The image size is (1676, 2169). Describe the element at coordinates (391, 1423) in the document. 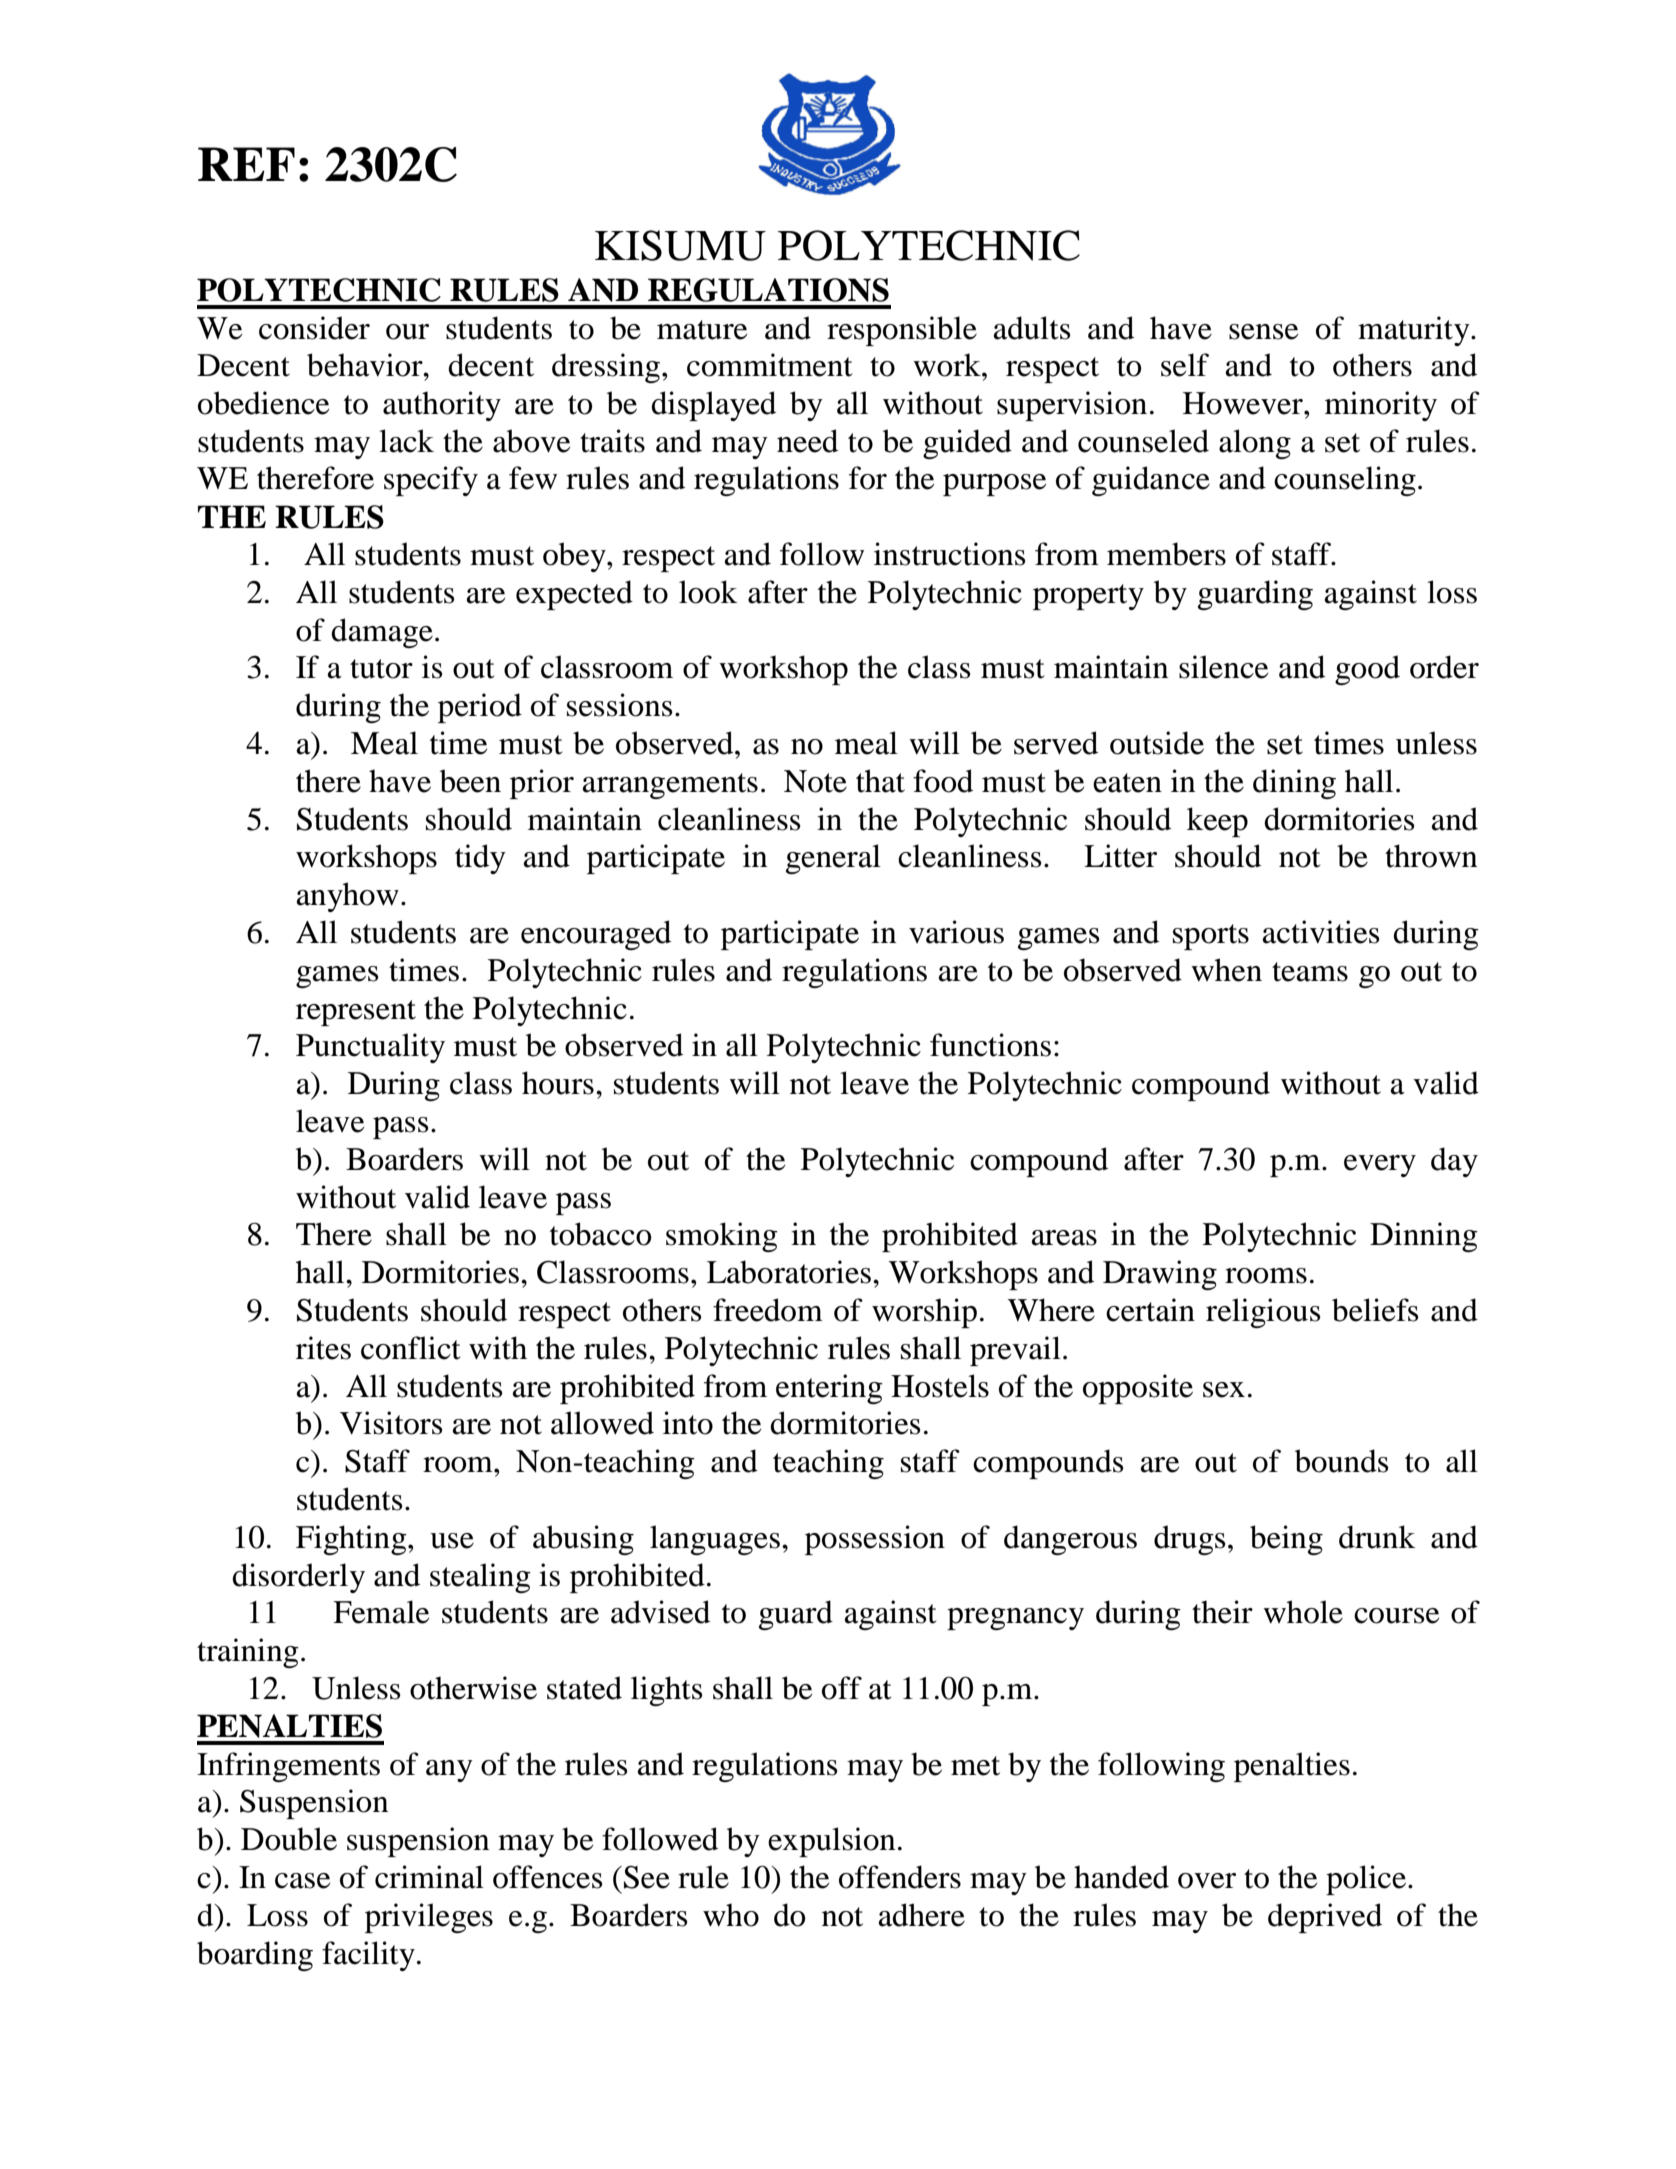

I see `Visitors` at that location.
